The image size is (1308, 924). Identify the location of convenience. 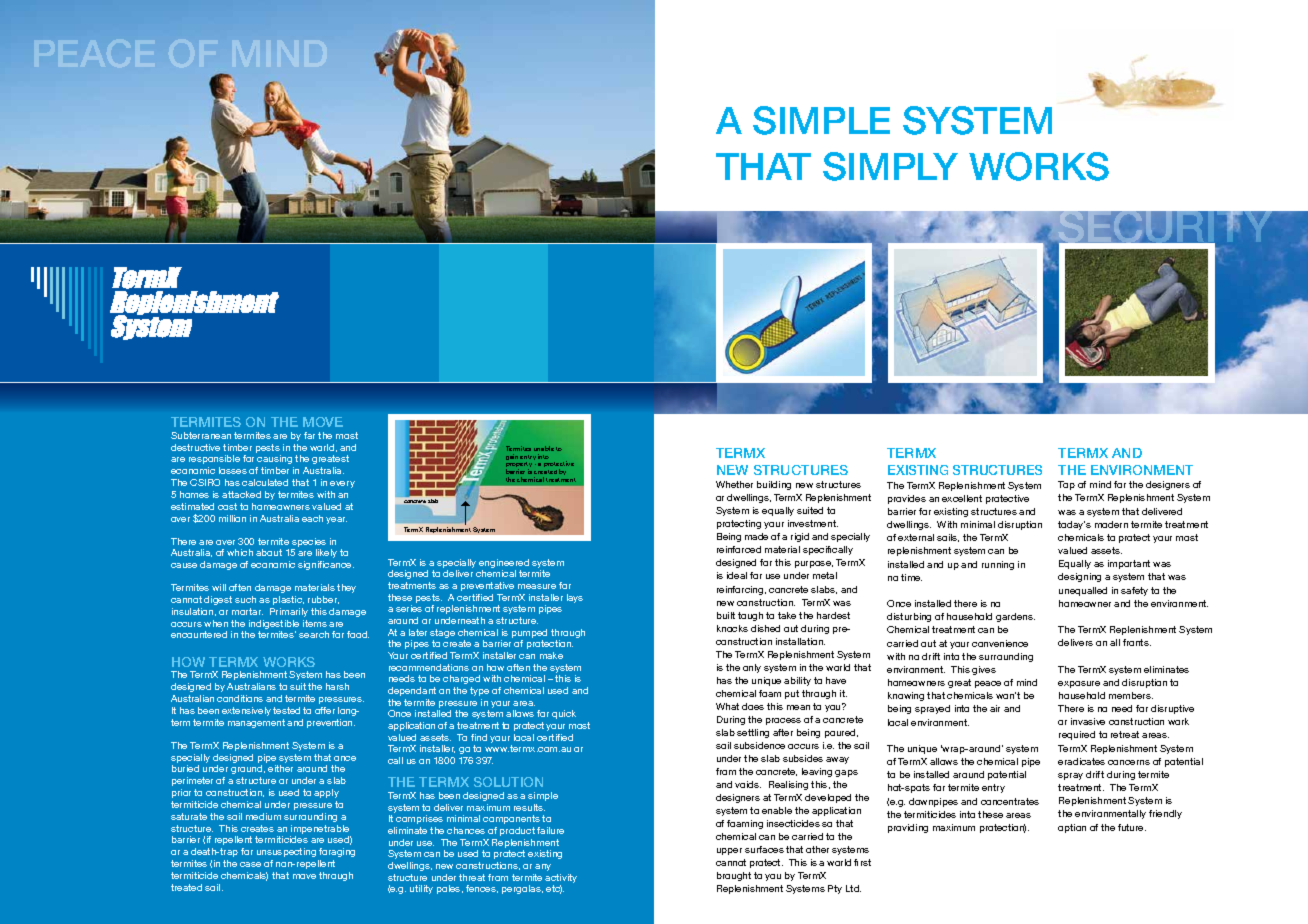
(1000, 643).
